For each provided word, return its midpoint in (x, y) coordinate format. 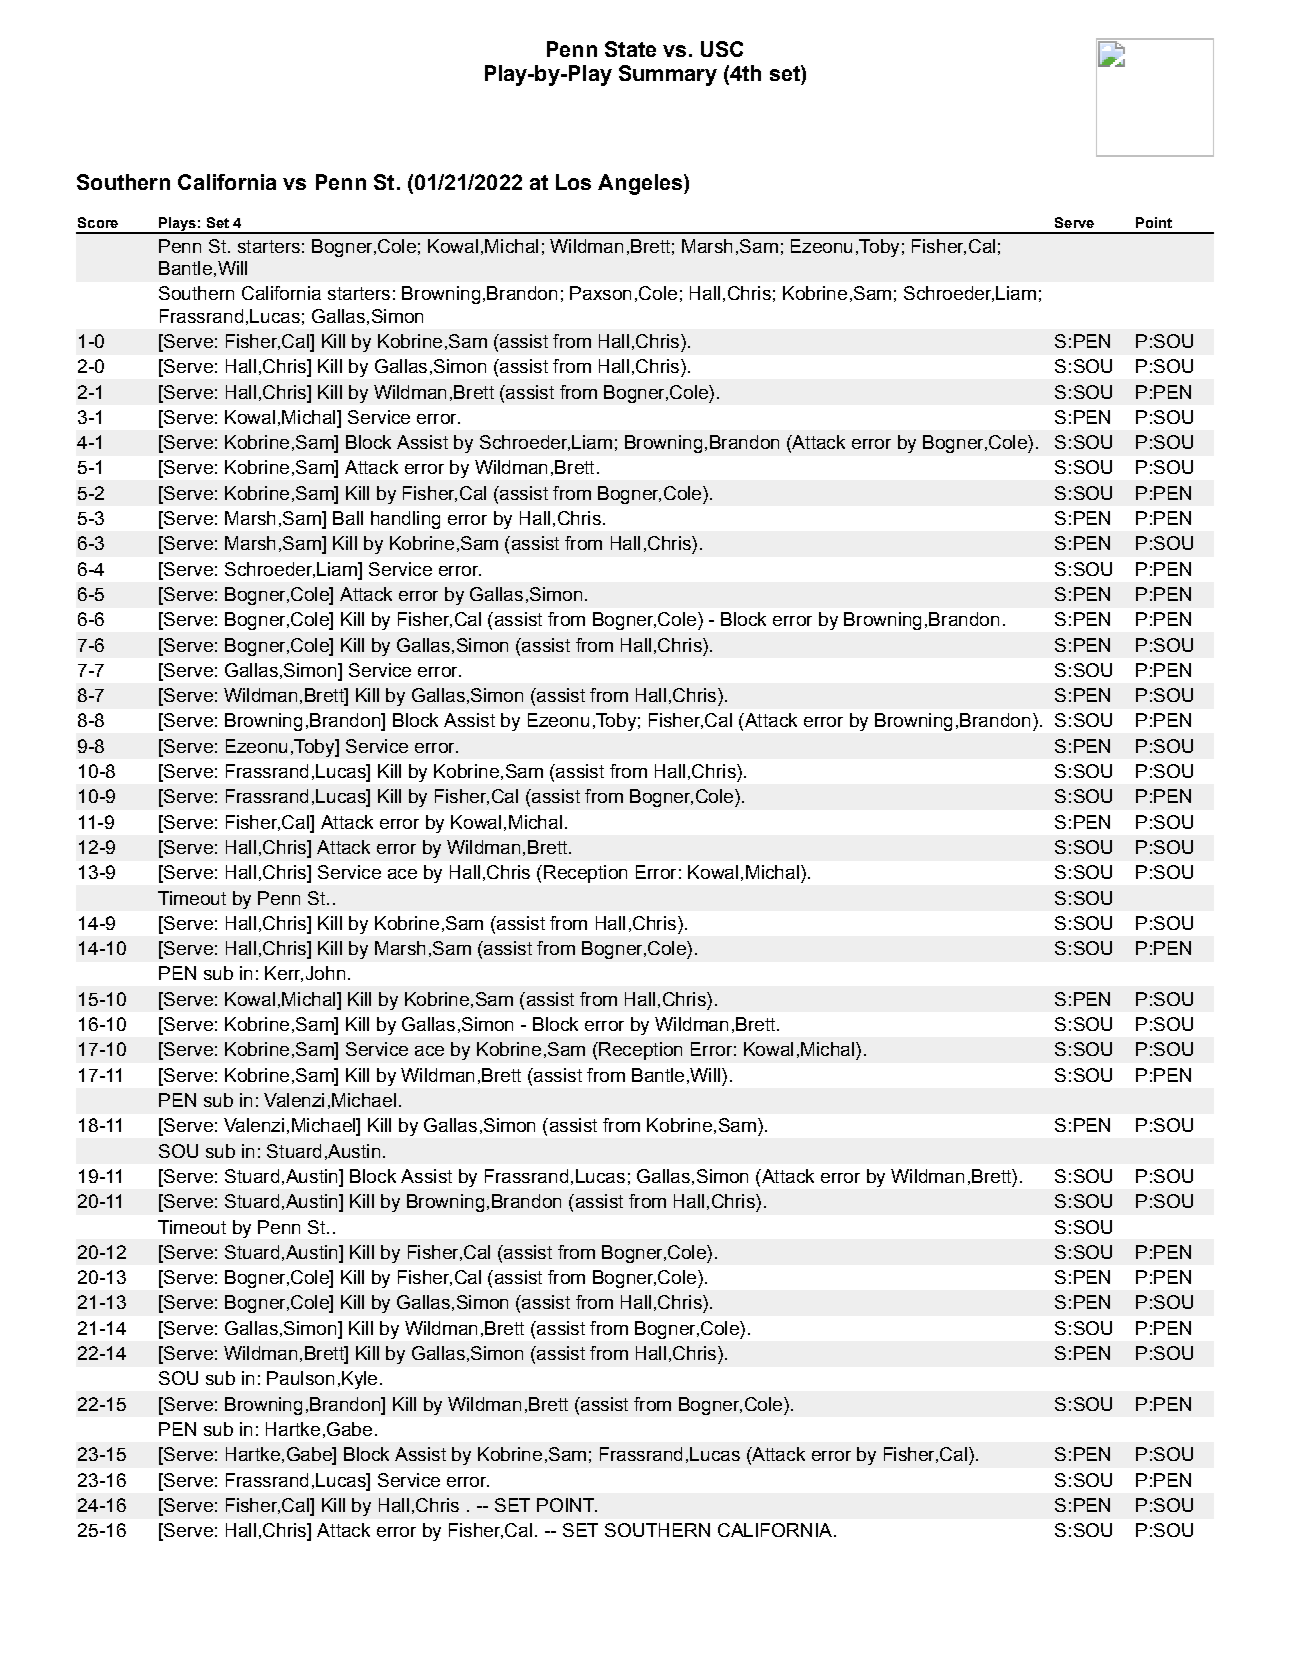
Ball (348, 518)
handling (405, 520)
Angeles (641, 184)
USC (722, 49)
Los (573, 182)
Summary (668, 75)
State (630, 49)
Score (98, 222)
